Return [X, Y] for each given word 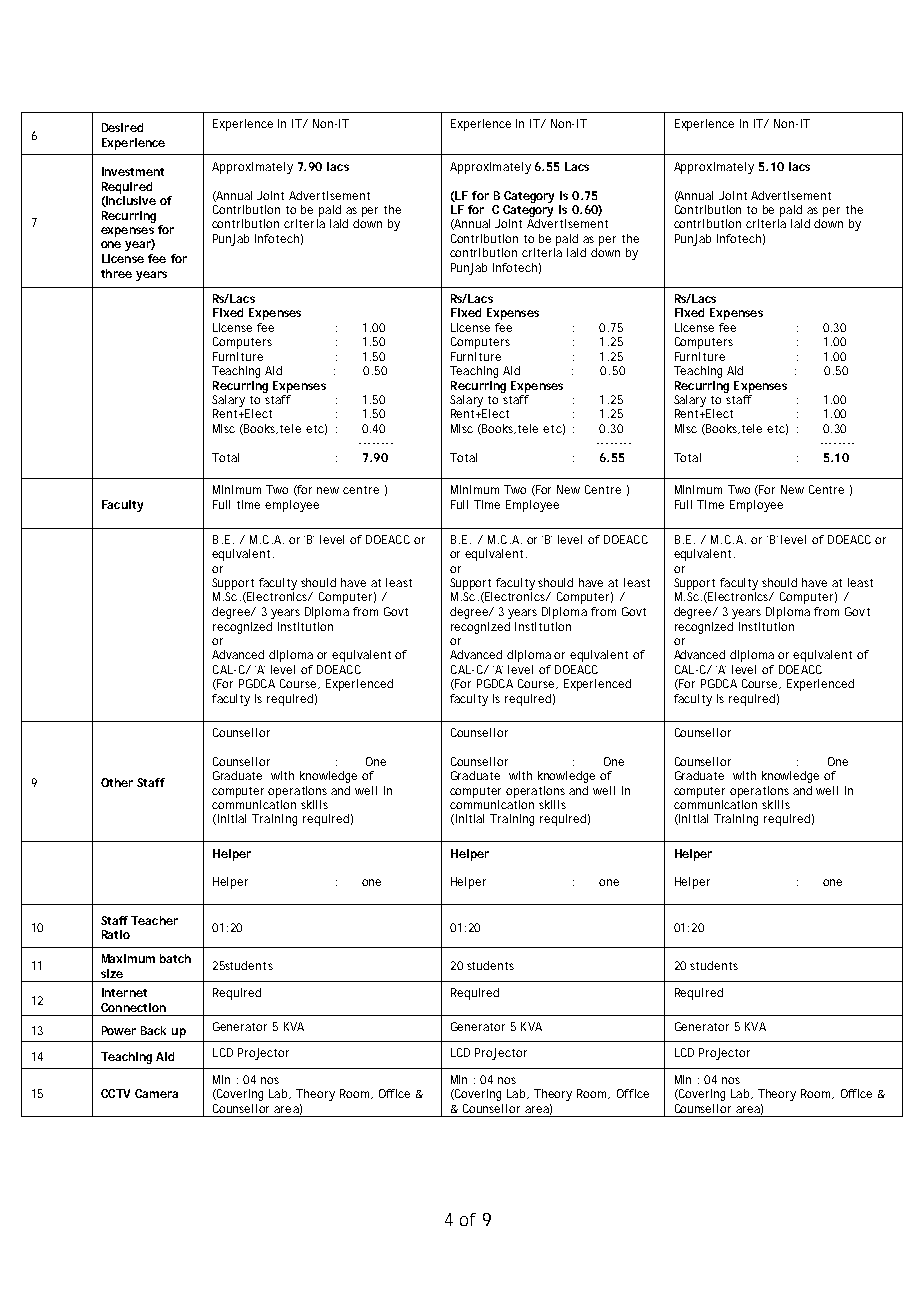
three [116, 273]
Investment [133, 171]
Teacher [154, 920]
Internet [124, 992]
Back [153, 1030]
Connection [133, 1007]
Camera [156, 1093]
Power [119, 1030]
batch [175, 958]
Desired [122, 127]
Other [117, 782]
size [112, 973]
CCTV [115, 1093]
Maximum [128, 958]
